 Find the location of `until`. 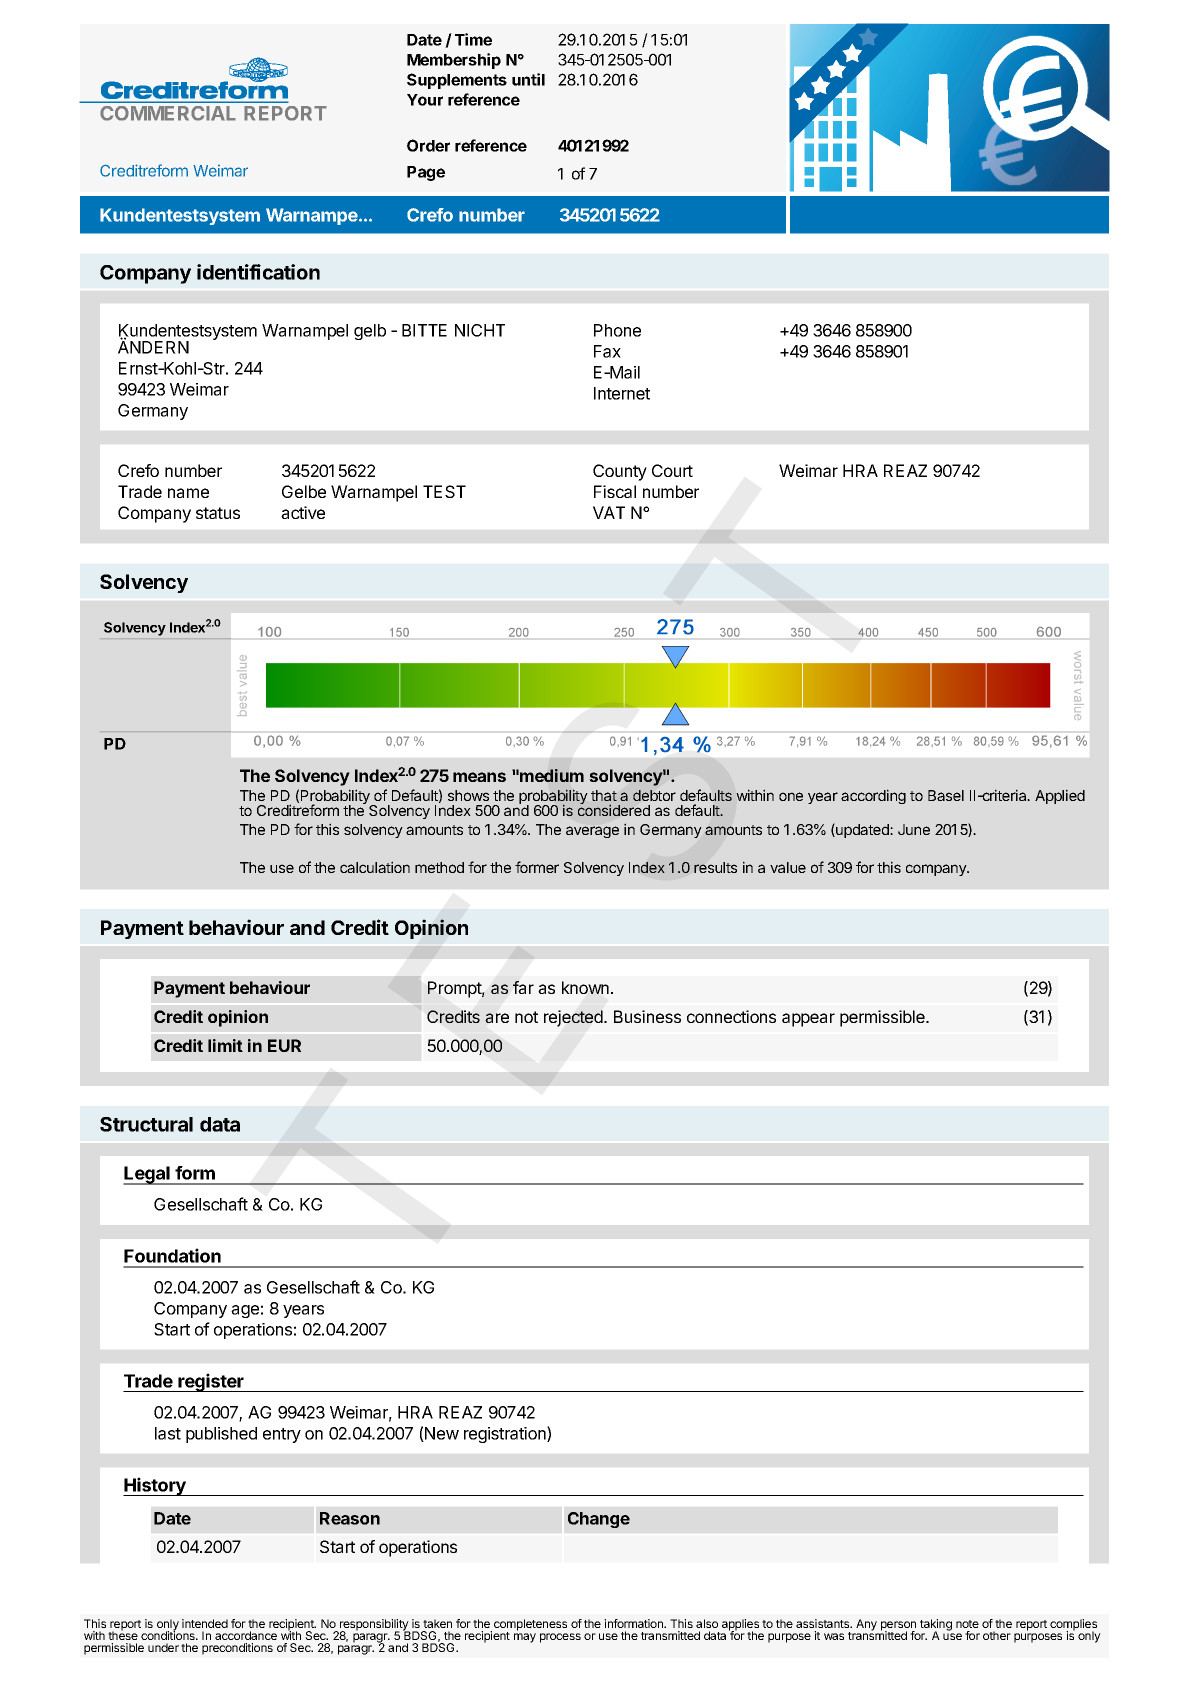

until is located at coordinates (528, 79).
